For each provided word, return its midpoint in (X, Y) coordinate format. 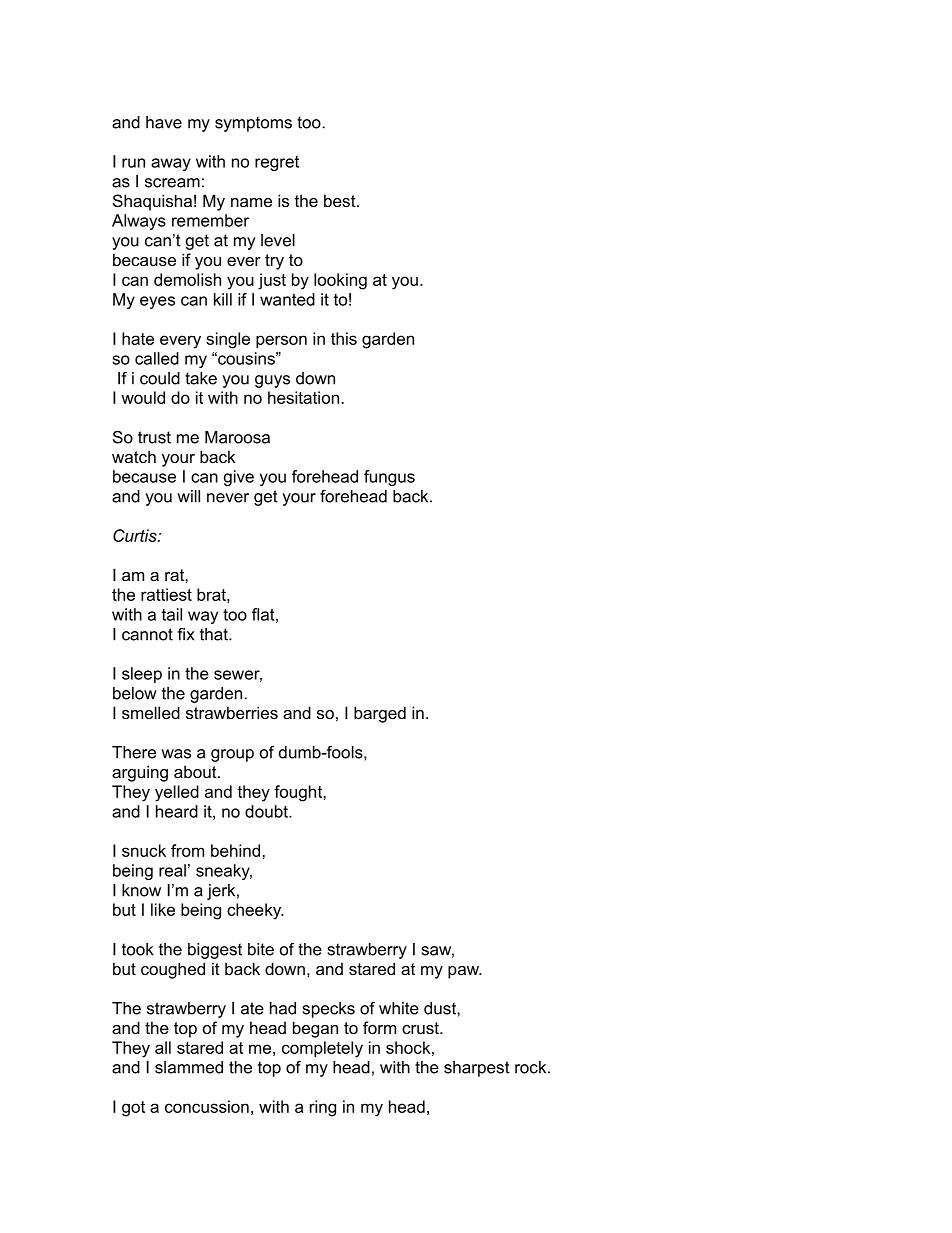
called (157, 358)
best (341, 200)
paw (464, 972)
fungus (389, 478)
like (163, 909)
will (188, 496)
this (344, 338)
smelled (151, 712)
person (281, 341)
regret (277, 163)
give (239, 478)
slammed (189, 1067)
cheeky (255, 911)
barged (380, 714)
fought (299, 793)
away (171, 164)
